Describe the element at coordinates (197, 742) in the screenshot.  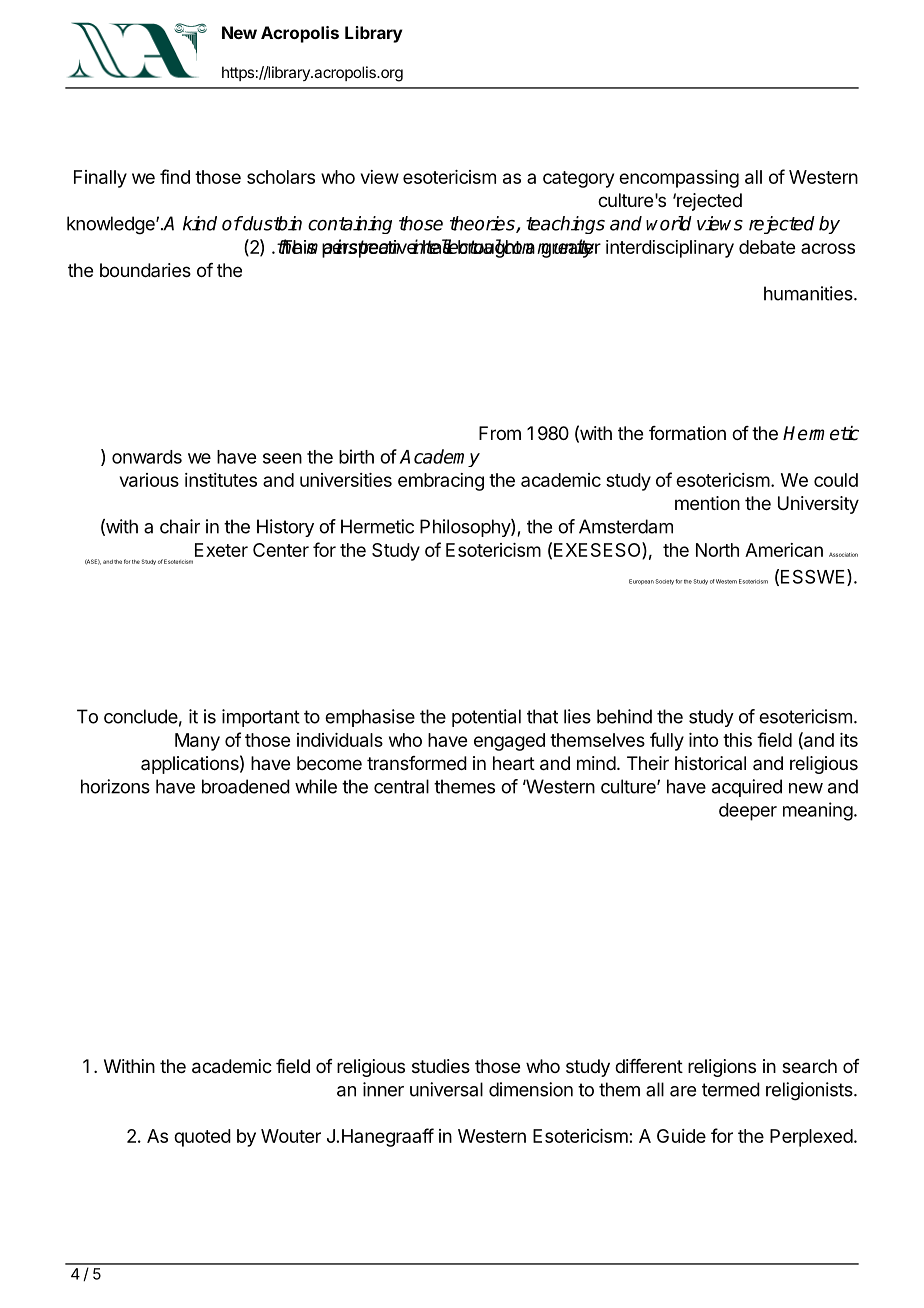
I see `Many` at that location.
